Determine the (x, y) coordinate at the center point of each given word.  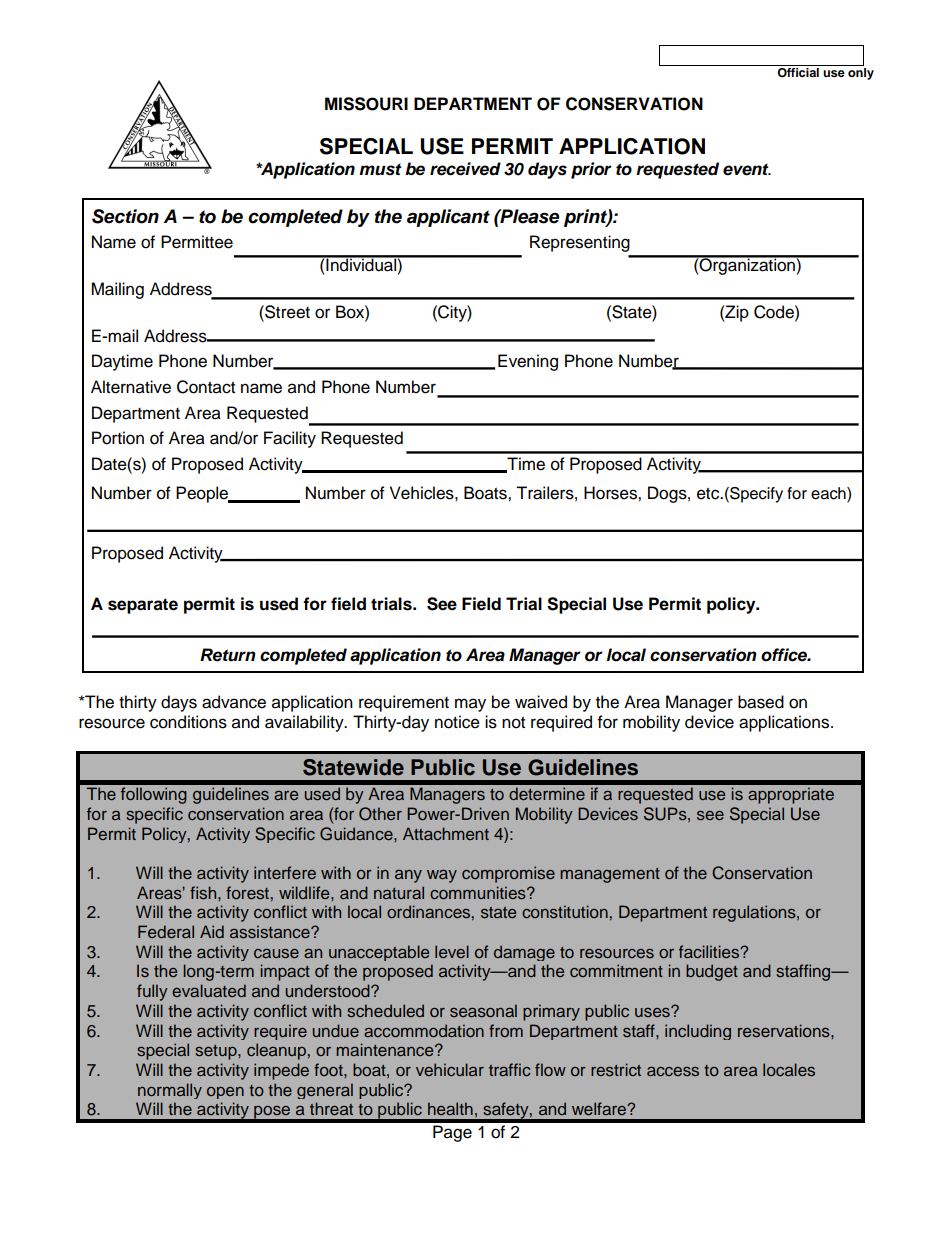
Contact (206, 387)
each (829, 494)
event (747, 170)
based (761, 702)
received (465, 169)
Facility (290, 439)
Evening (528, 362)
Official (798, 71)
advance (234, 702)
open (225, 1093)
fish (204, 892)
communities (479, 892)
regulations (755, 913)
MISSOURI (366, 104)
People (203, 494)
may (470, 705)
